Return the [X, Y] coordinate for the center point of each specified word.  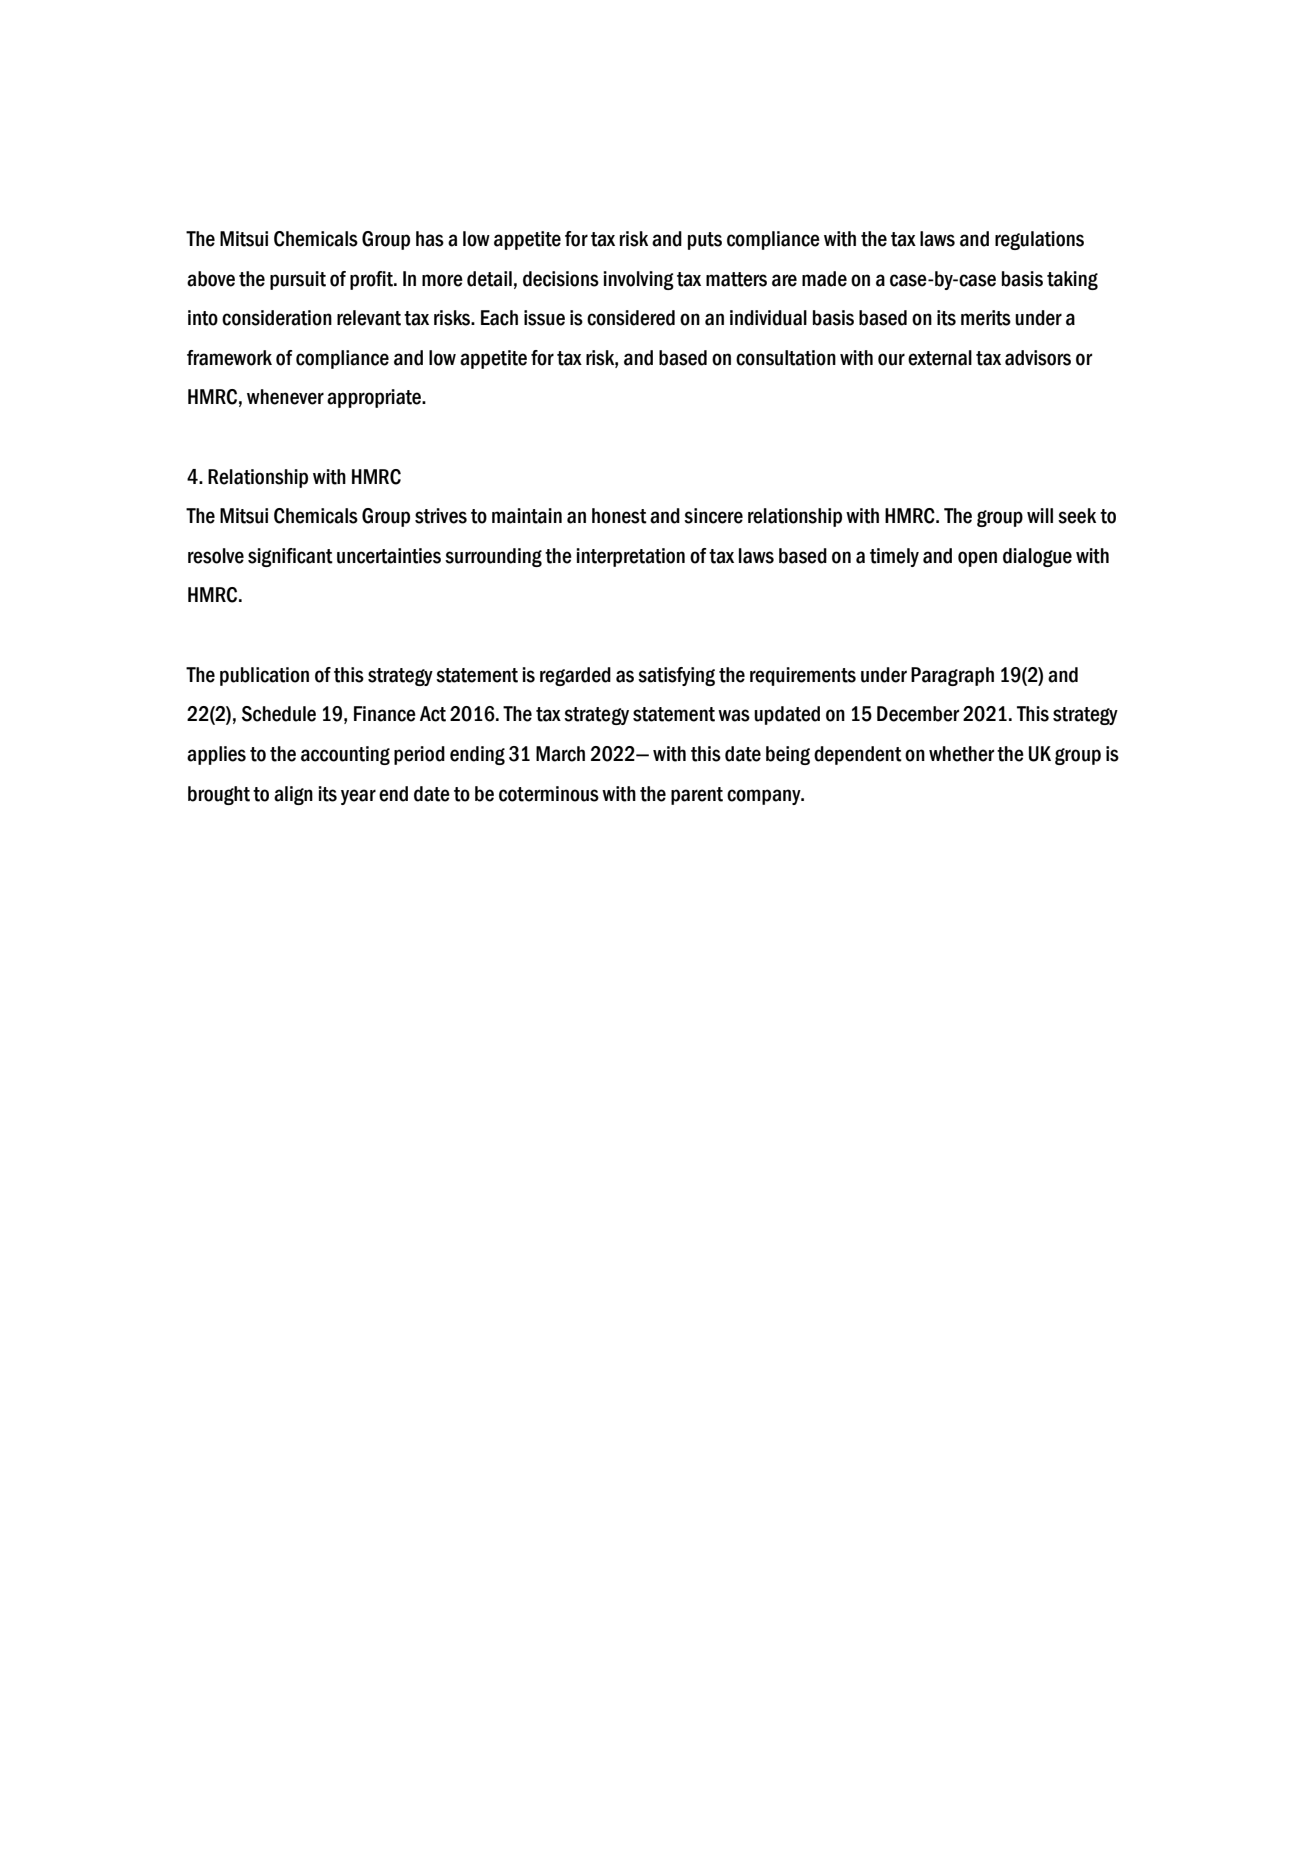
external [940, 358]
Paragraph [952, 676]
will [1040, 515]
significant [290, 557]
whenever [285, 397]
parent [697, 796]
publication [264, 676]
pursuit [298, 280]
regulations [1039, 240]
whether [961, 754]
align [293, 795]
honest [619, 516]
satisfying [676, 676]
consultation [786, 358]
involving [638, 280]
